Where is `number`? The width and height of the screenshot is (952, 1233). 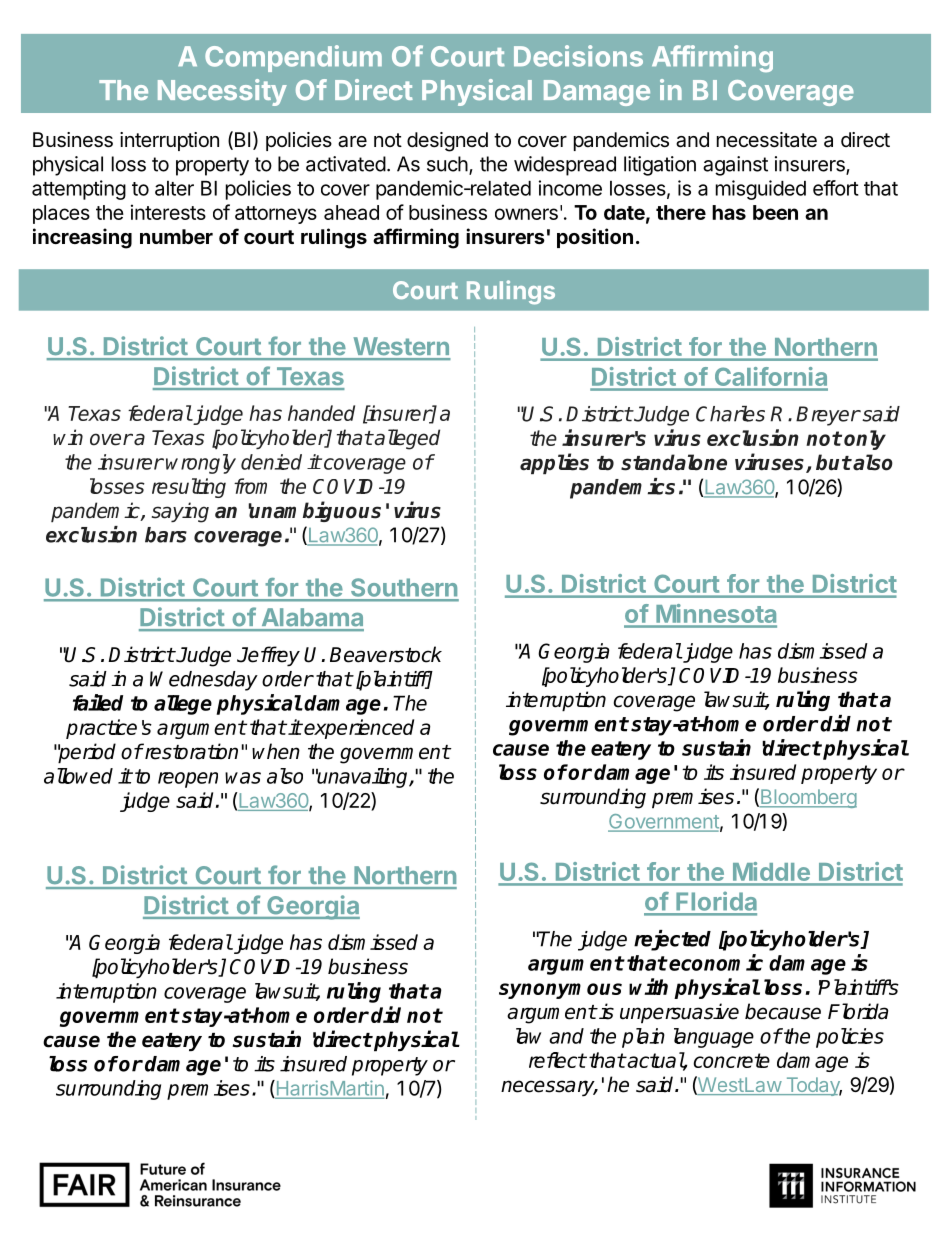 number is located at coordinates (176, 236).
